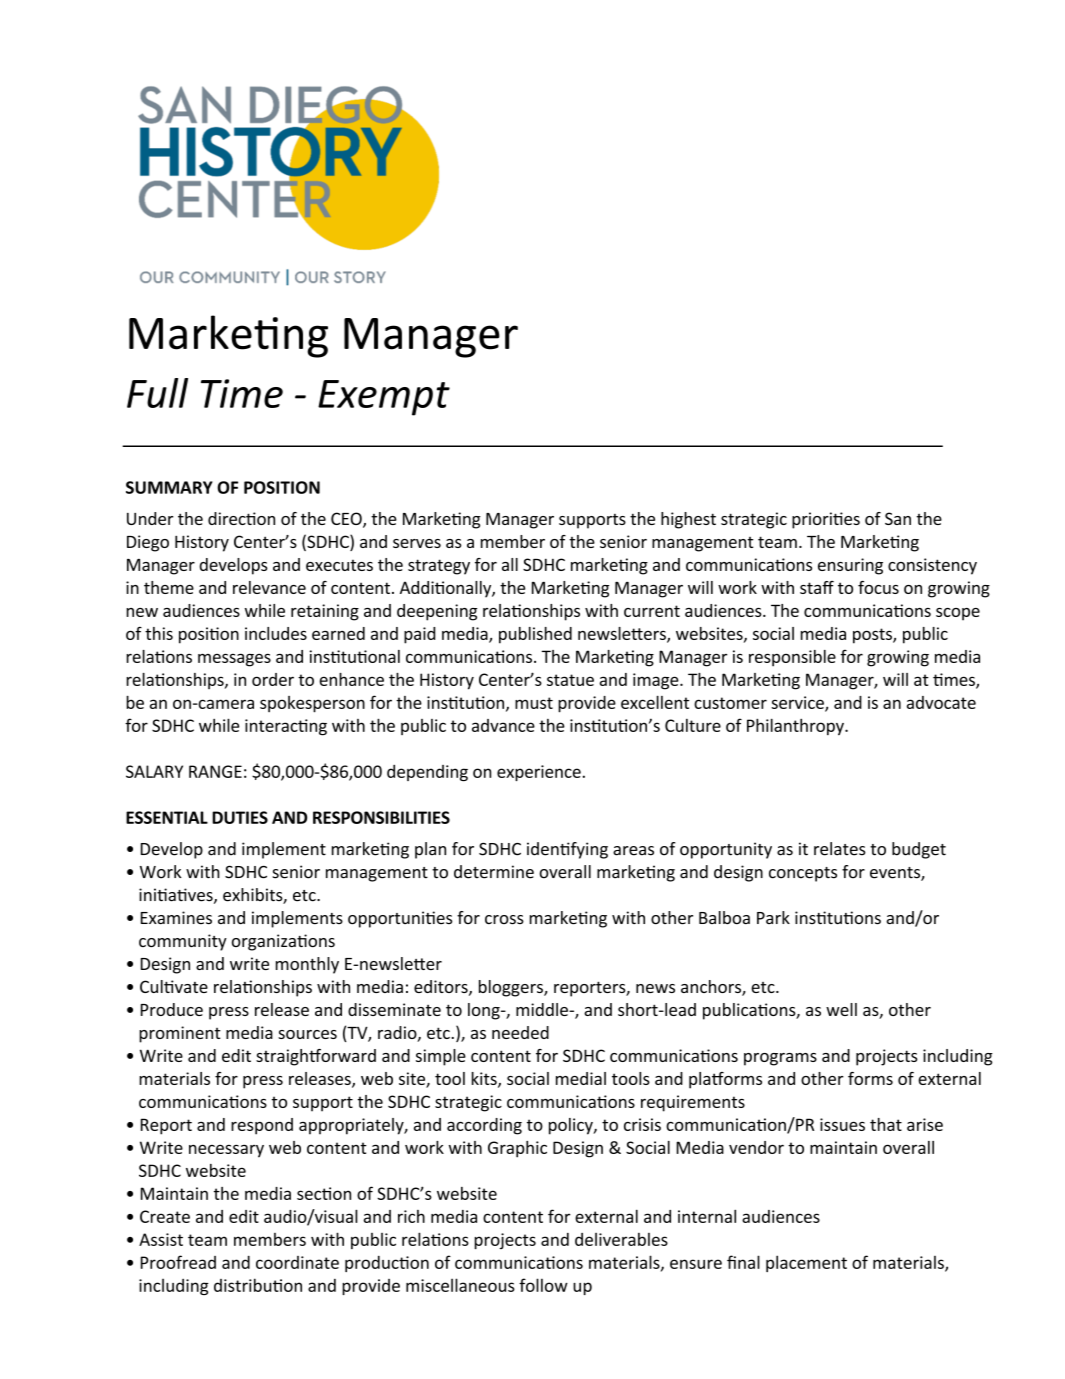 This screenshot has height=1379, width=1065. Describe the element at coordinates (240, 817) in the screenshot. I see `DUTIES` at that location.
